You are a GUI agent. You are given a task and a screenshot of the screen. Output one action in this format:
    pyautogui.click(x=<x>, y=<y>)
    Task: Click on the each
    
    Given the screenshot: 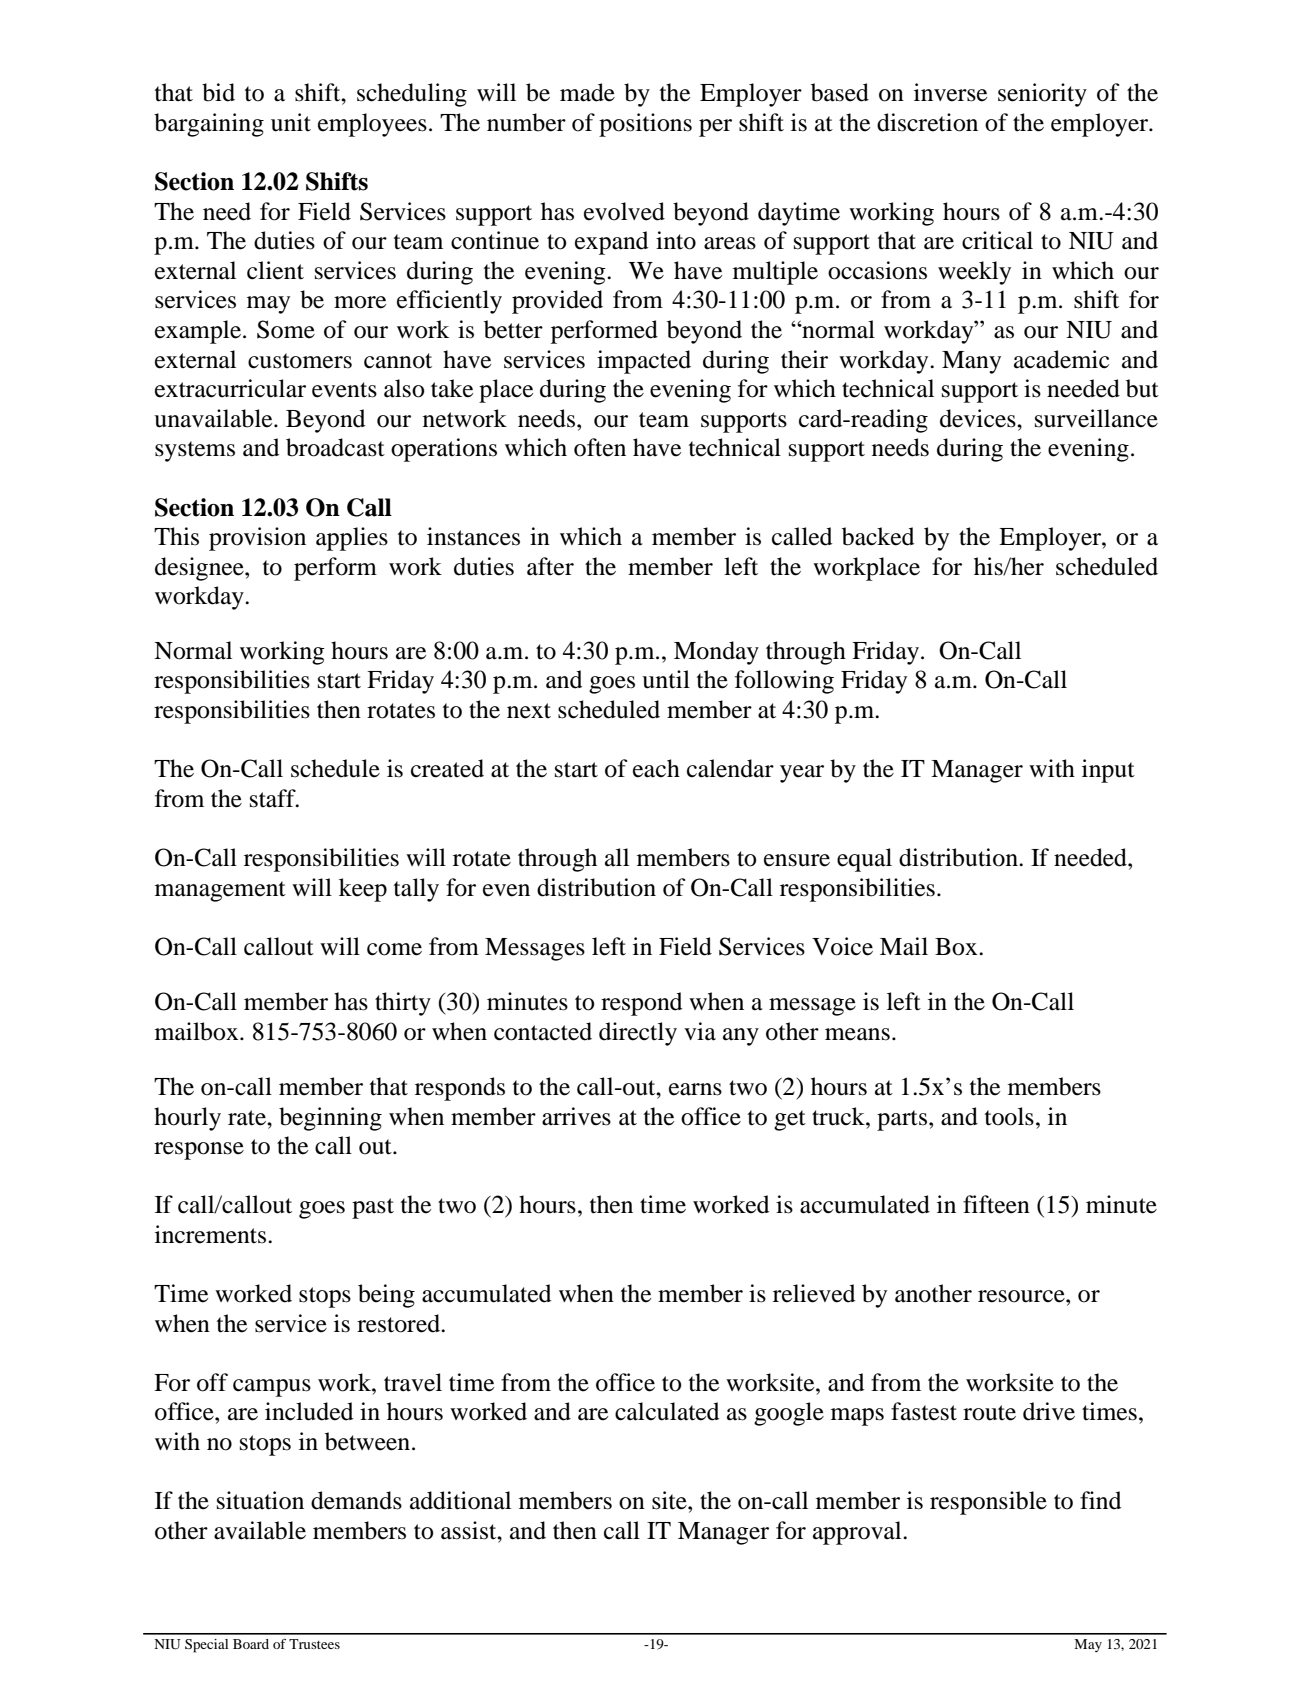 What is the action you would take?
    pyautogui.click(x=656, y=768)
